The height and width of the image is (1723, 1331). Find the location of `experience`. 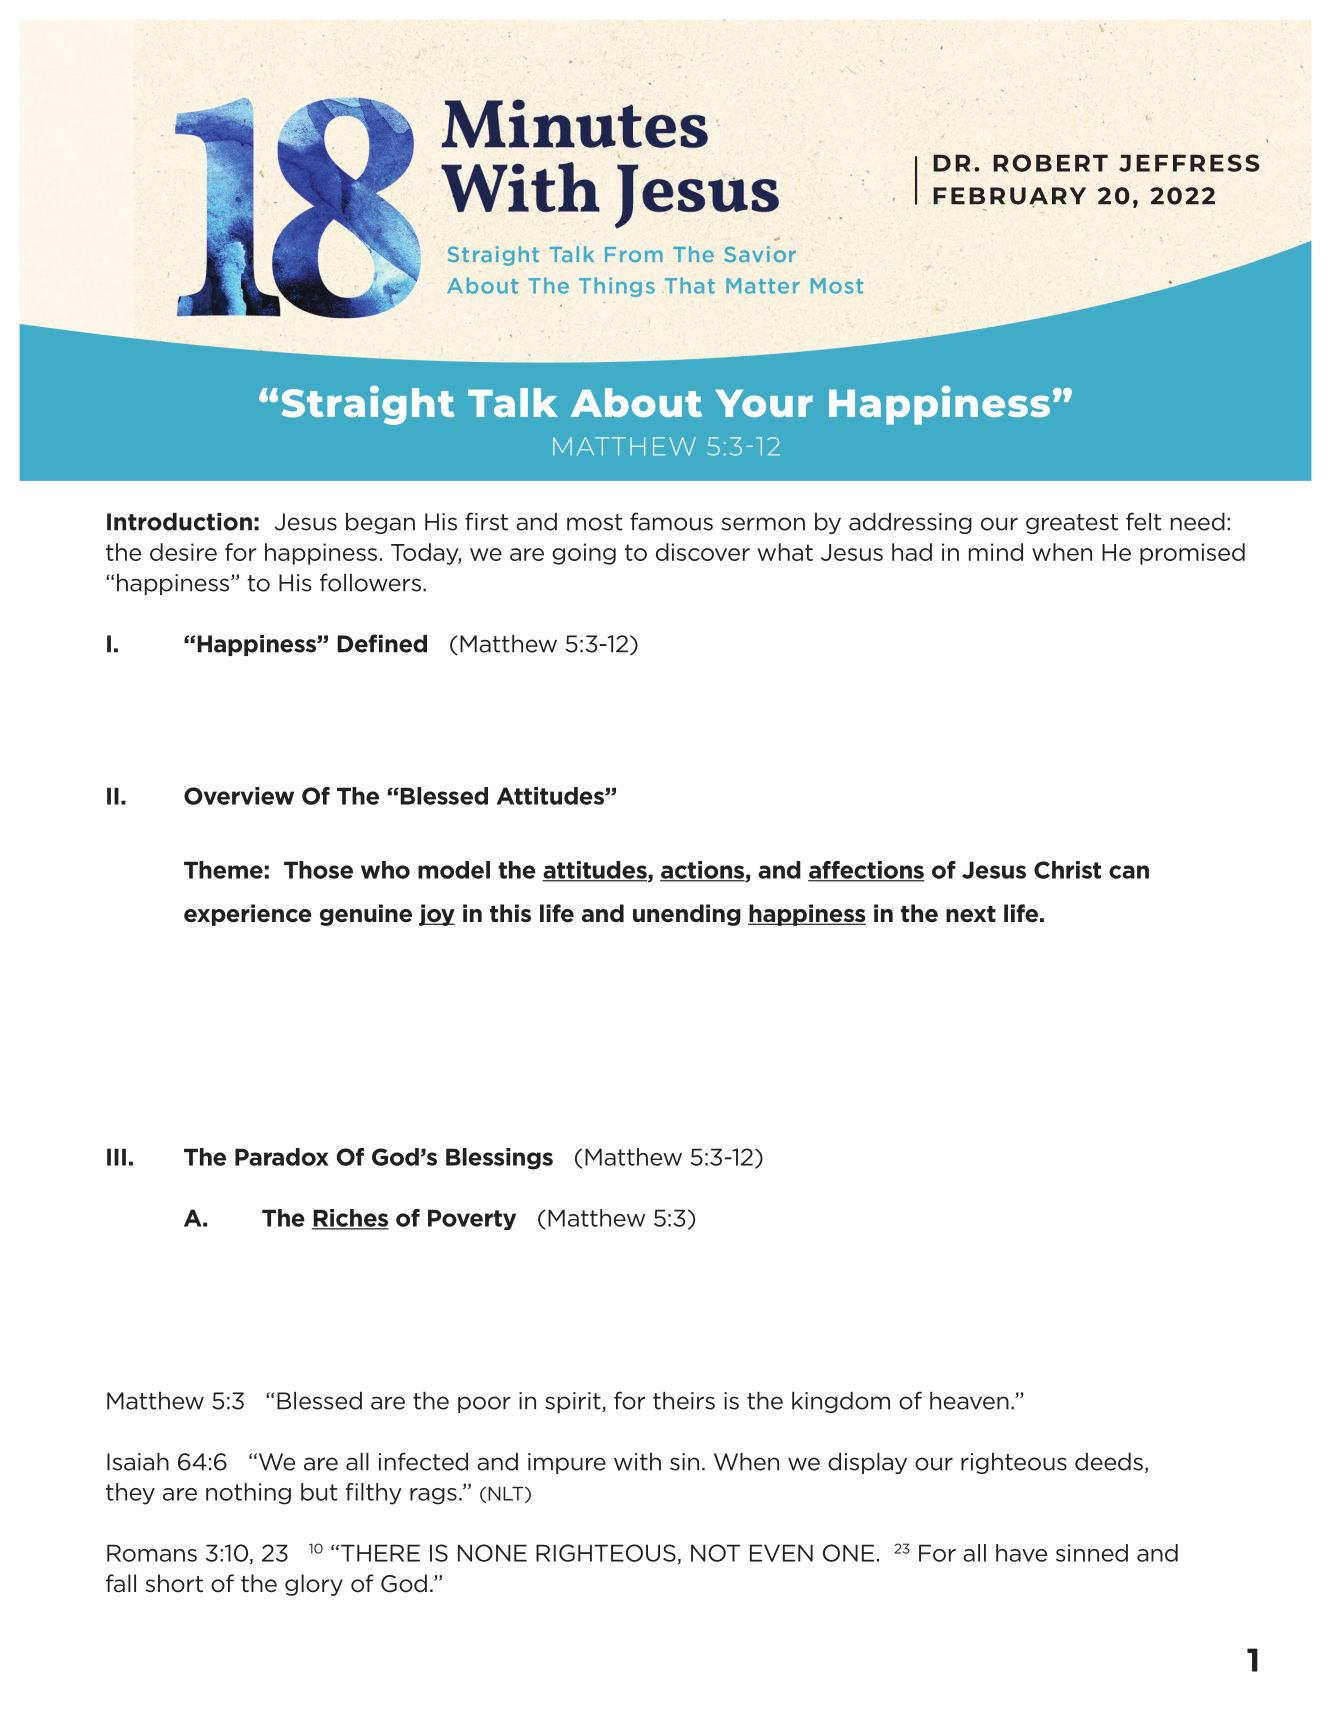

experience is located at coordinates (248, 915).
